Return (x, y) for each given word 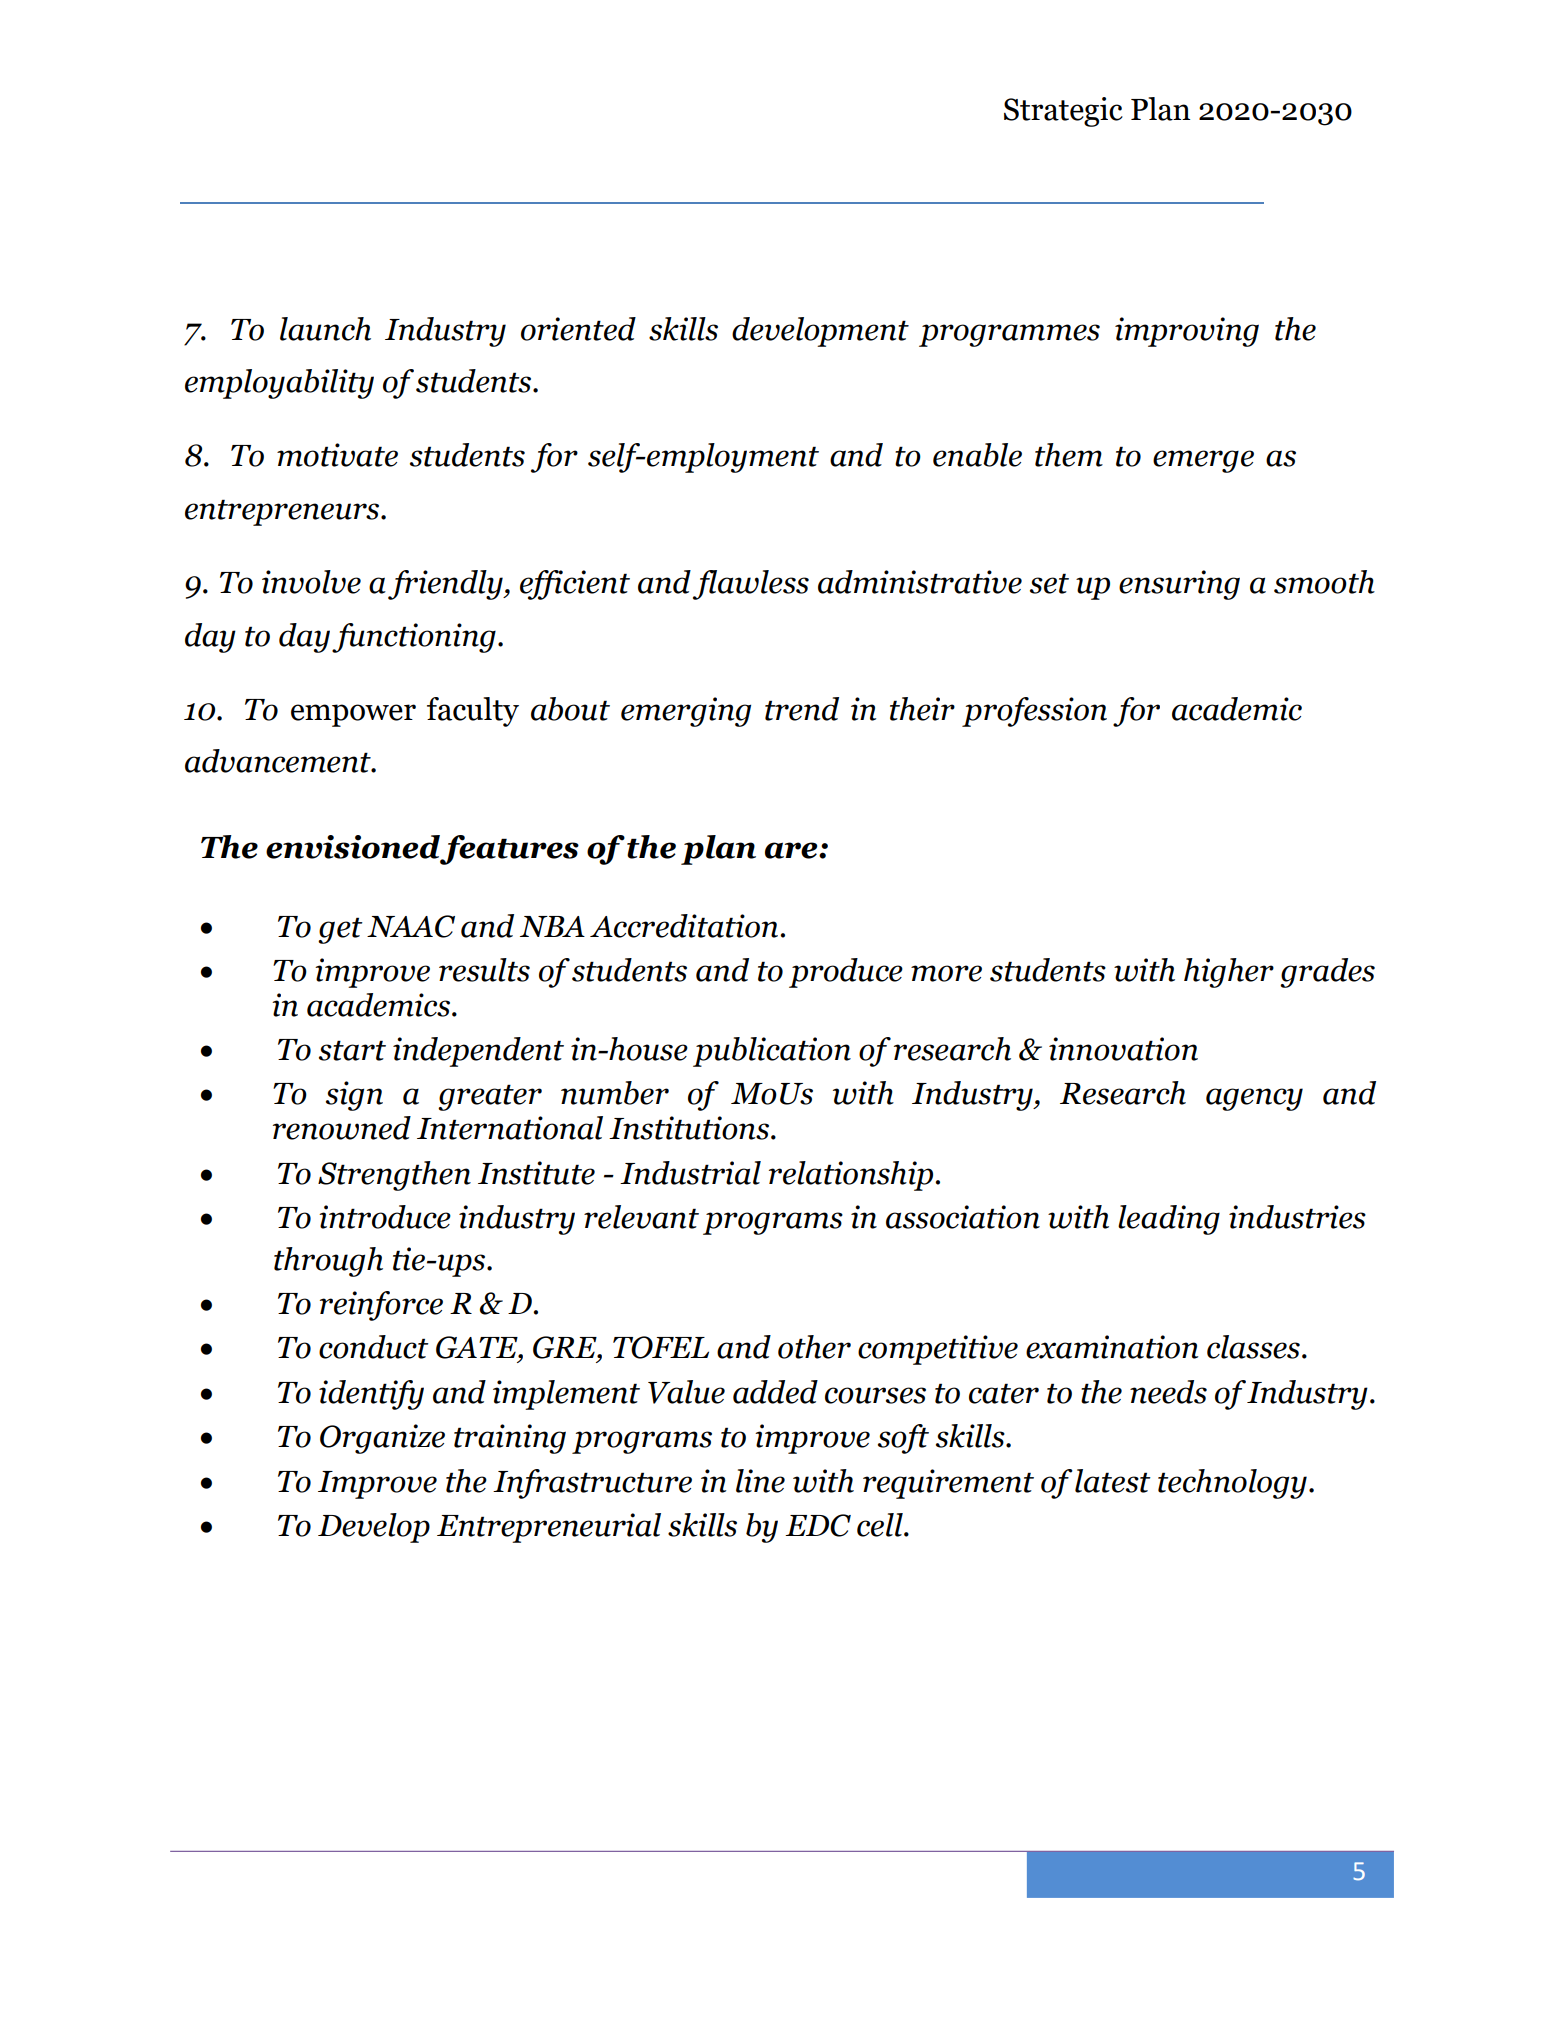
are (792, 850)
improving (1187, 332)
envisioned (353, 847)
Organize (382, 1439)
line (760, 1481)
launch (325, 329)
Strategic (1063, 112)
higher (1229, 973)
